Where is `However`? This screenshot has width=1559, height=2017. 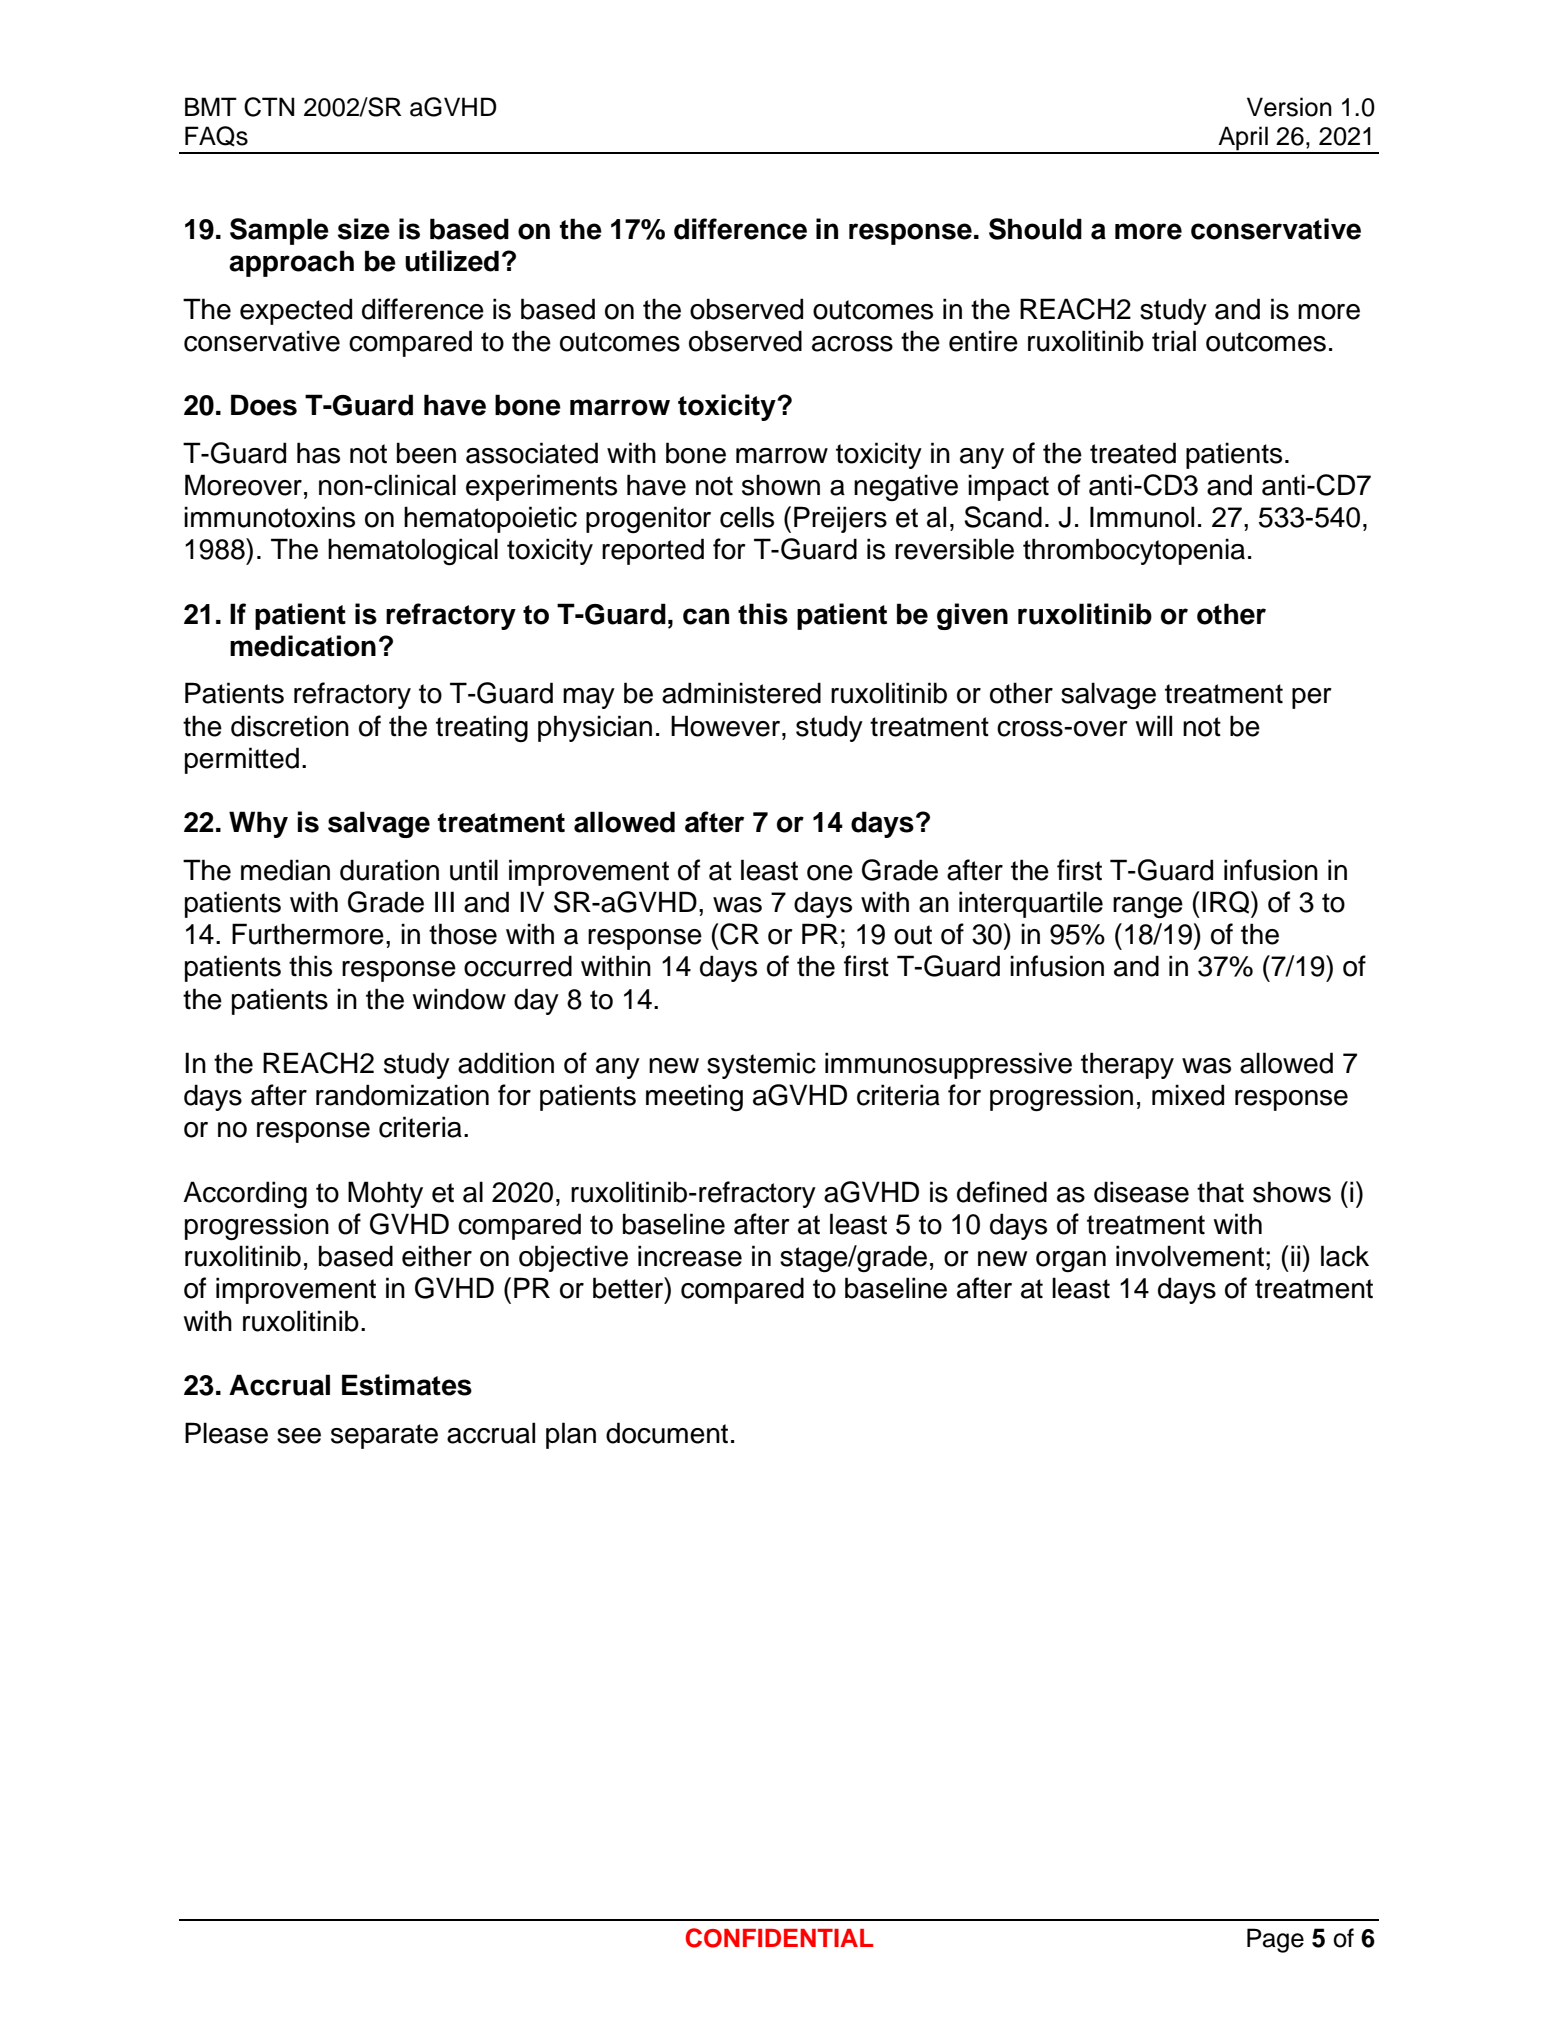
However is located at coordinates (727, 726).
